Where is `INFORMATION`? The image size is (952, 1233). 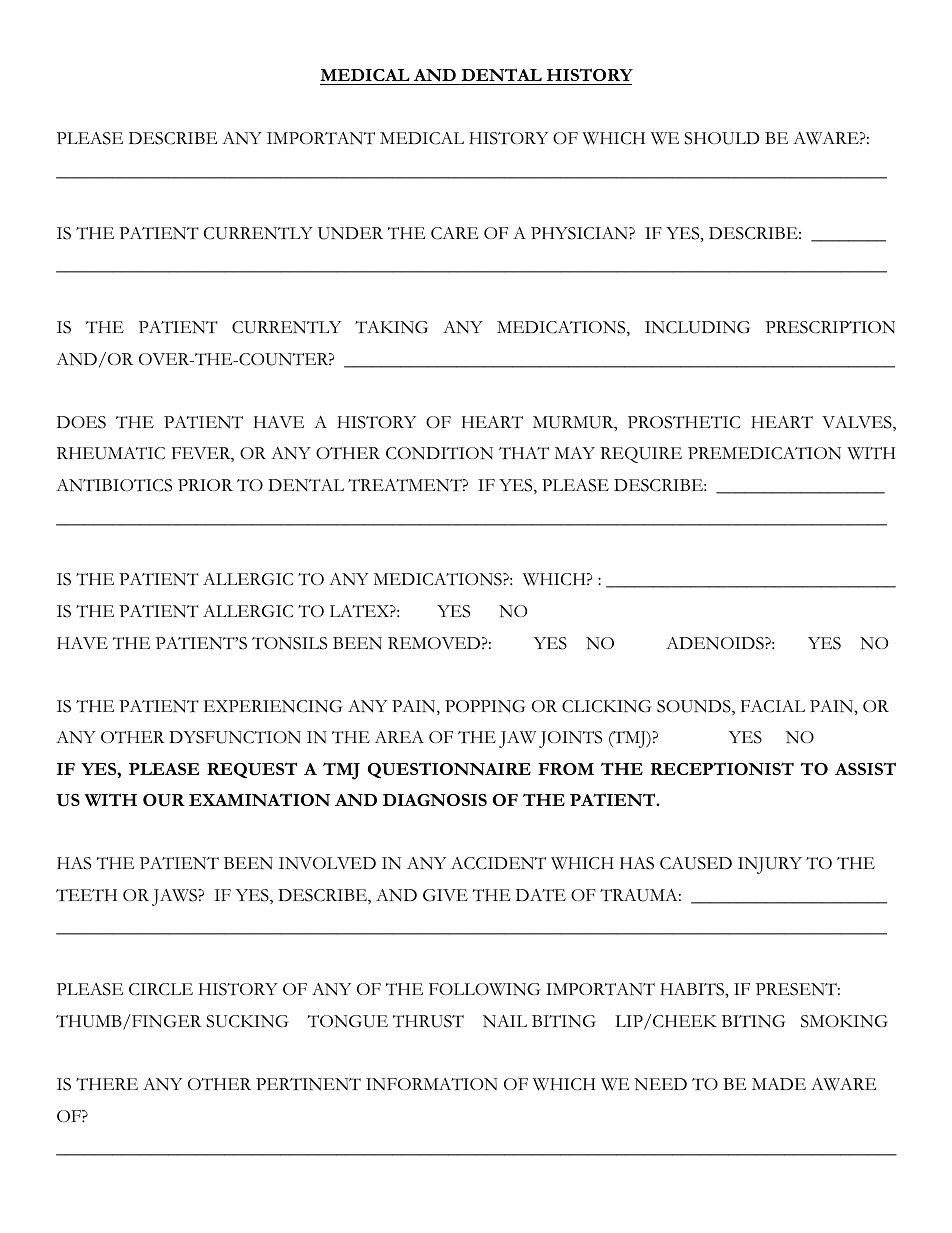
INFORMATION is located at coordinates (432, 1084).
